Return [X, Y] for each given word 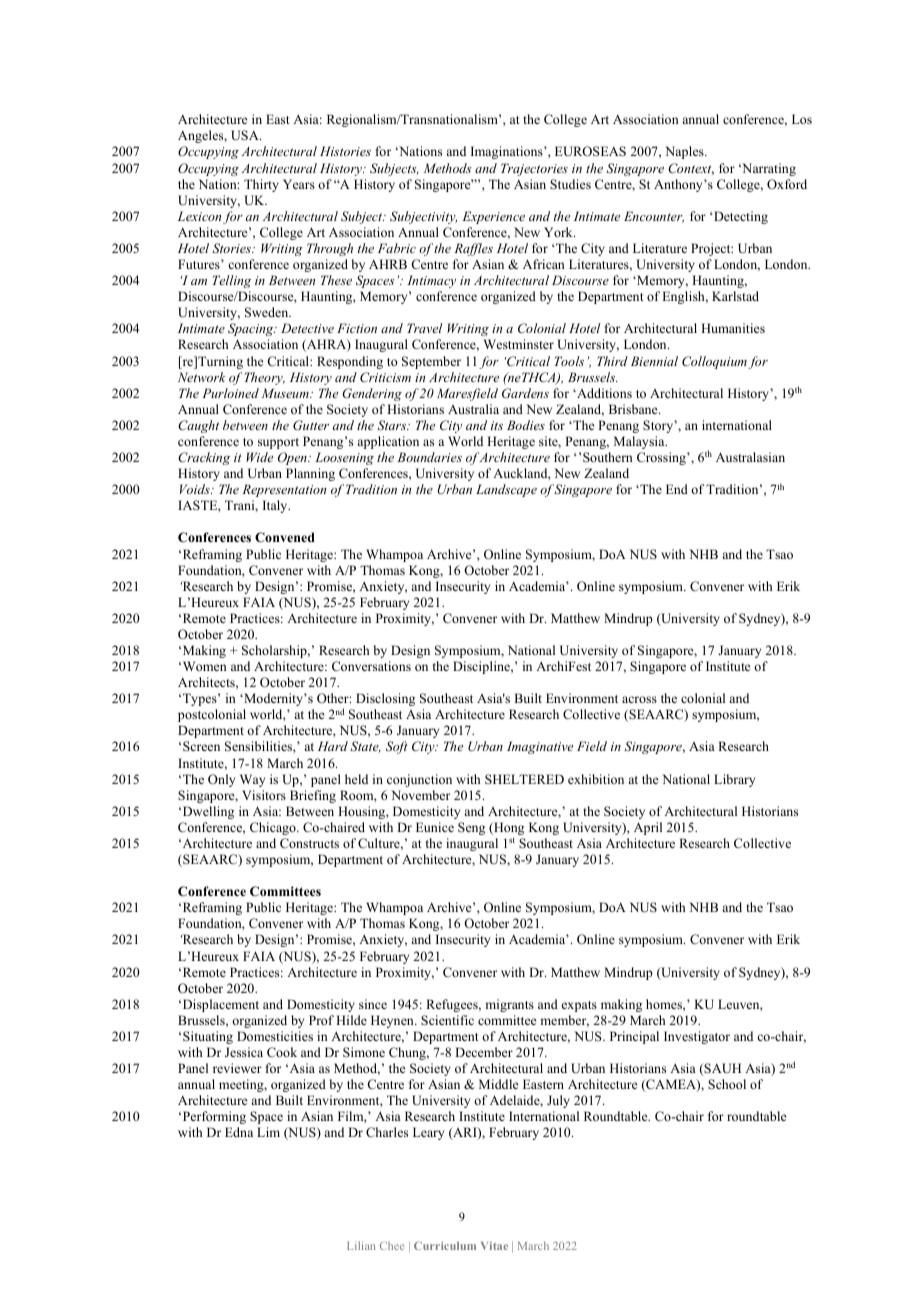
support [278, 443]
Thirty [261, 185]
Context [691, 169]
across [639, 699]
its [497, 425]
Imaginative [540, 747]
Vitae [494, 1246]
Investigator [697, 1037]
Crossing [662, 458]
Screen [201, 746]
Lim [268, 1132]
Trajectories [534, 169]
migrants [509, 1005]
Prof [321, 1020]
